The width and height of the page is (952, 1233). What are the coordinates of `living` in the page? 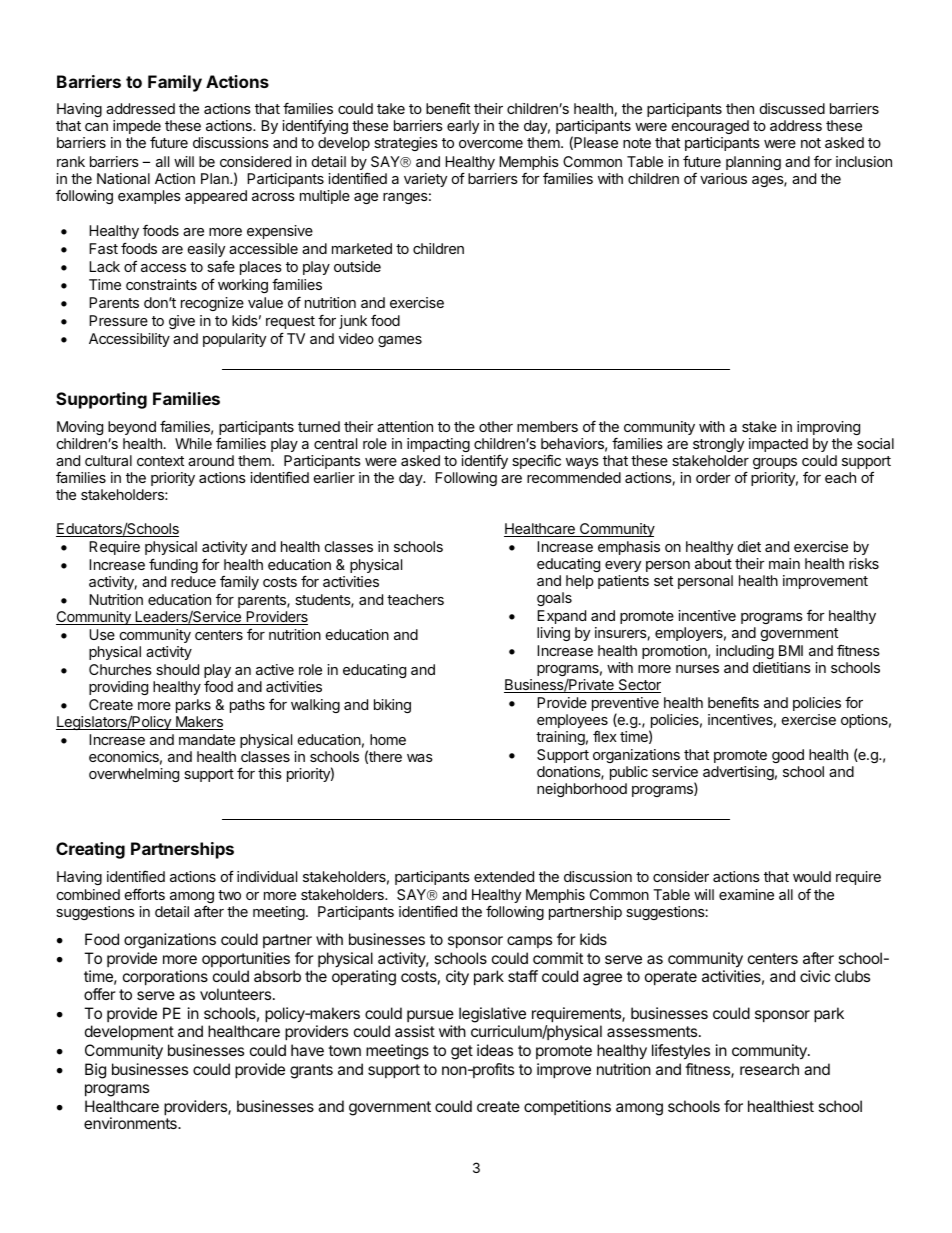 It's located at (553, 634).
